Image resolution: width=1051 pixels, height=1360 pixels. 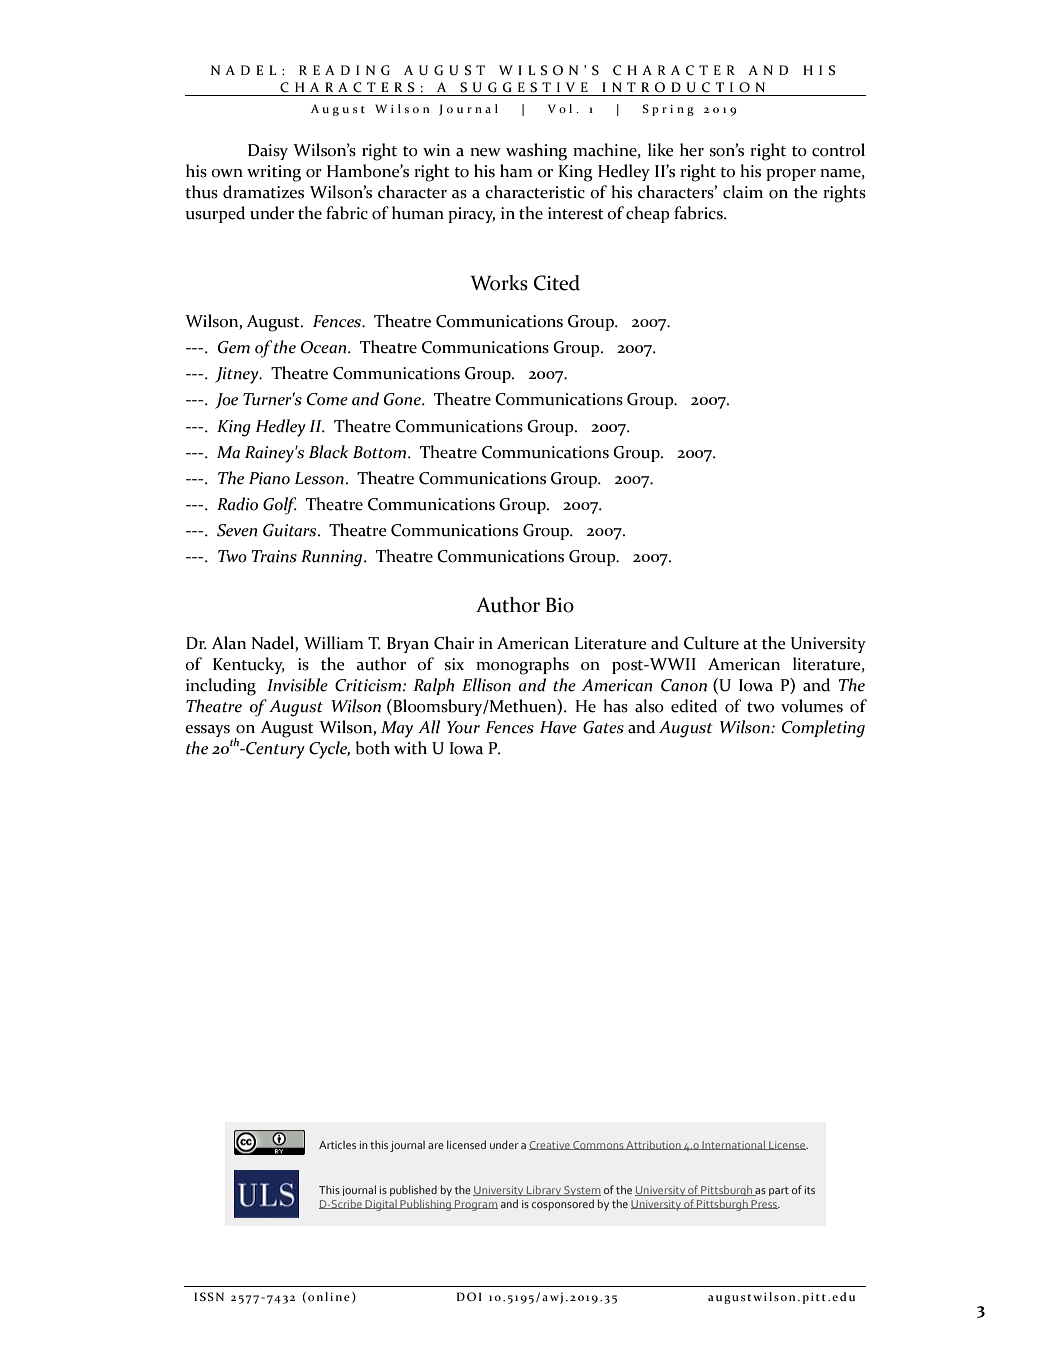 What do you see at coordinates (764, 1204) in the document?
I see `Press` at bounding box center [764, 1204].
